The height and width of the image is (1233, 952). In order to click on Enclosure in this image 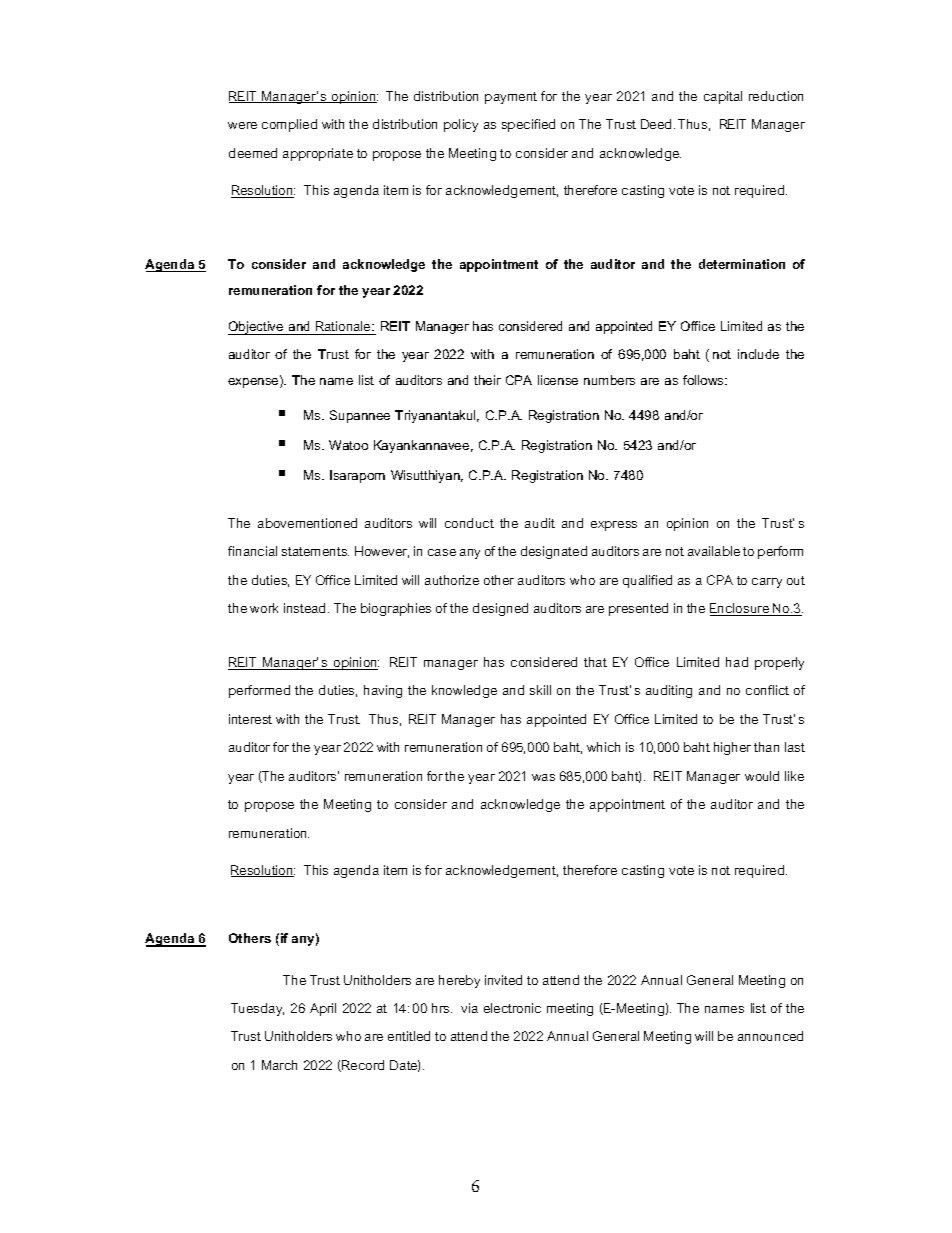, I will do `click(741, 609)`.
